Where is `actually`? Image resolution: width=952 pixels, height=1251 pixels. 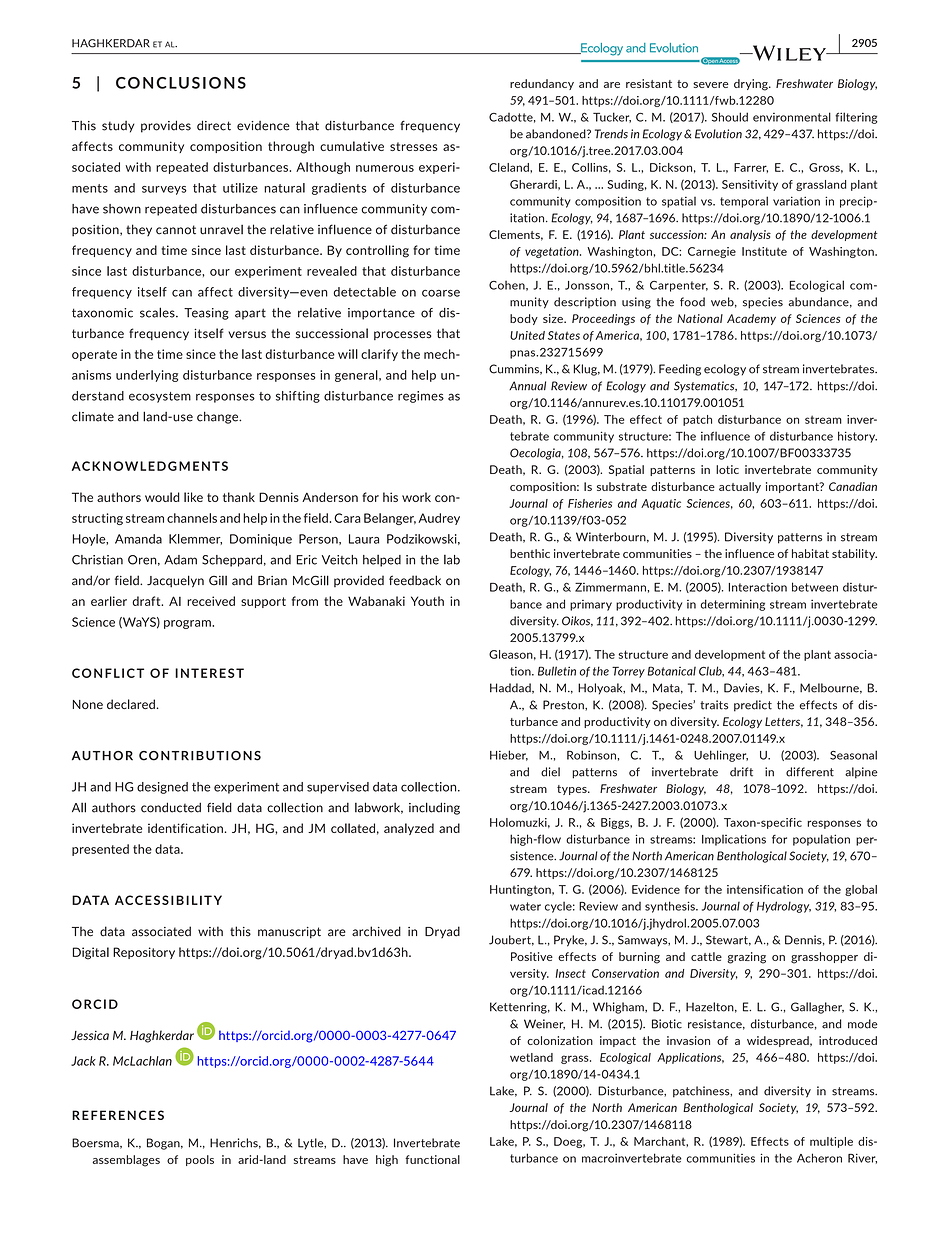 actually is located at coordinates (740, 487).
